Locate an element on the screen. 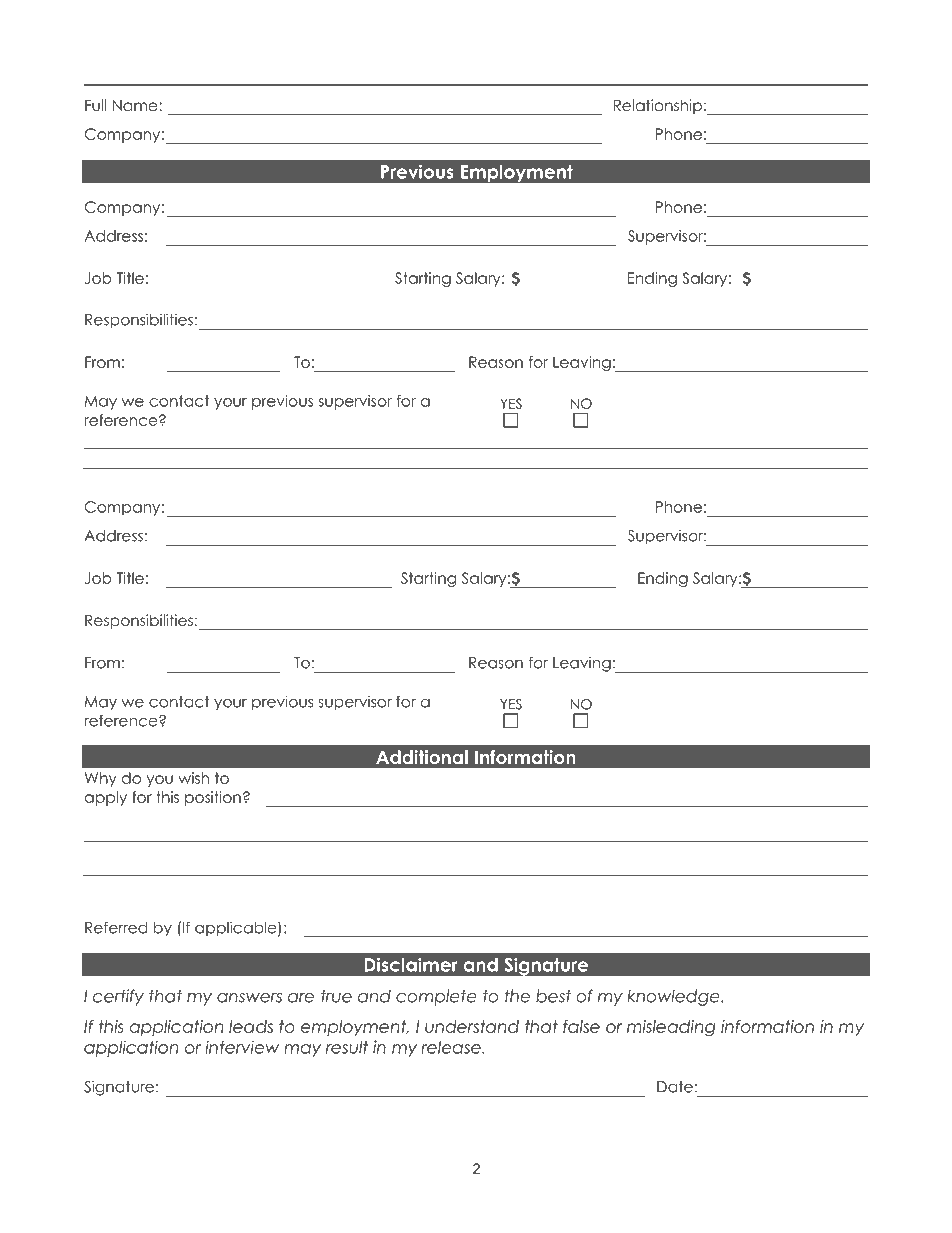  Why is located at coordinates (101, 779).
